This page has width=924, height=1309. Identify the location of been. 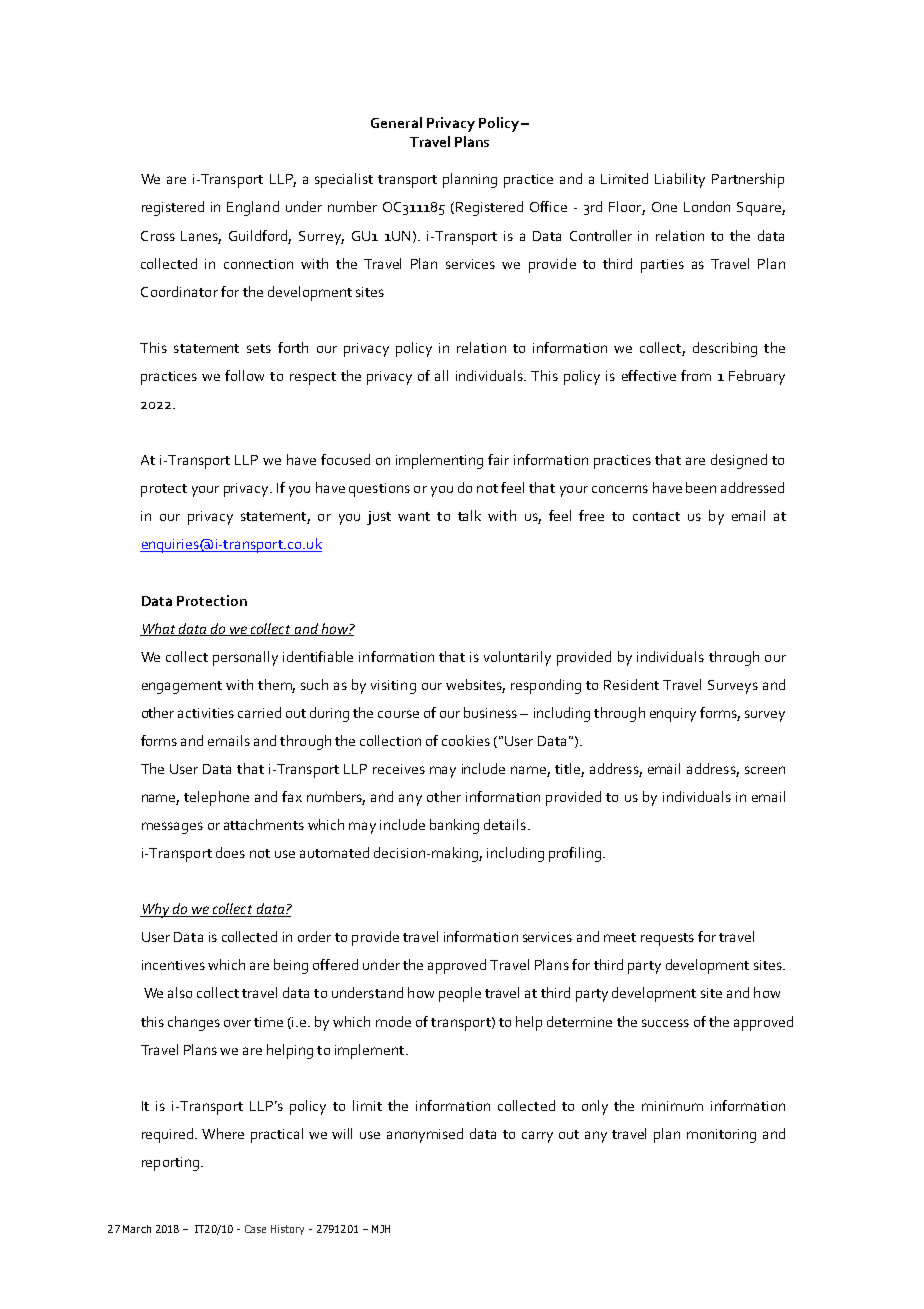
(701, 487).
